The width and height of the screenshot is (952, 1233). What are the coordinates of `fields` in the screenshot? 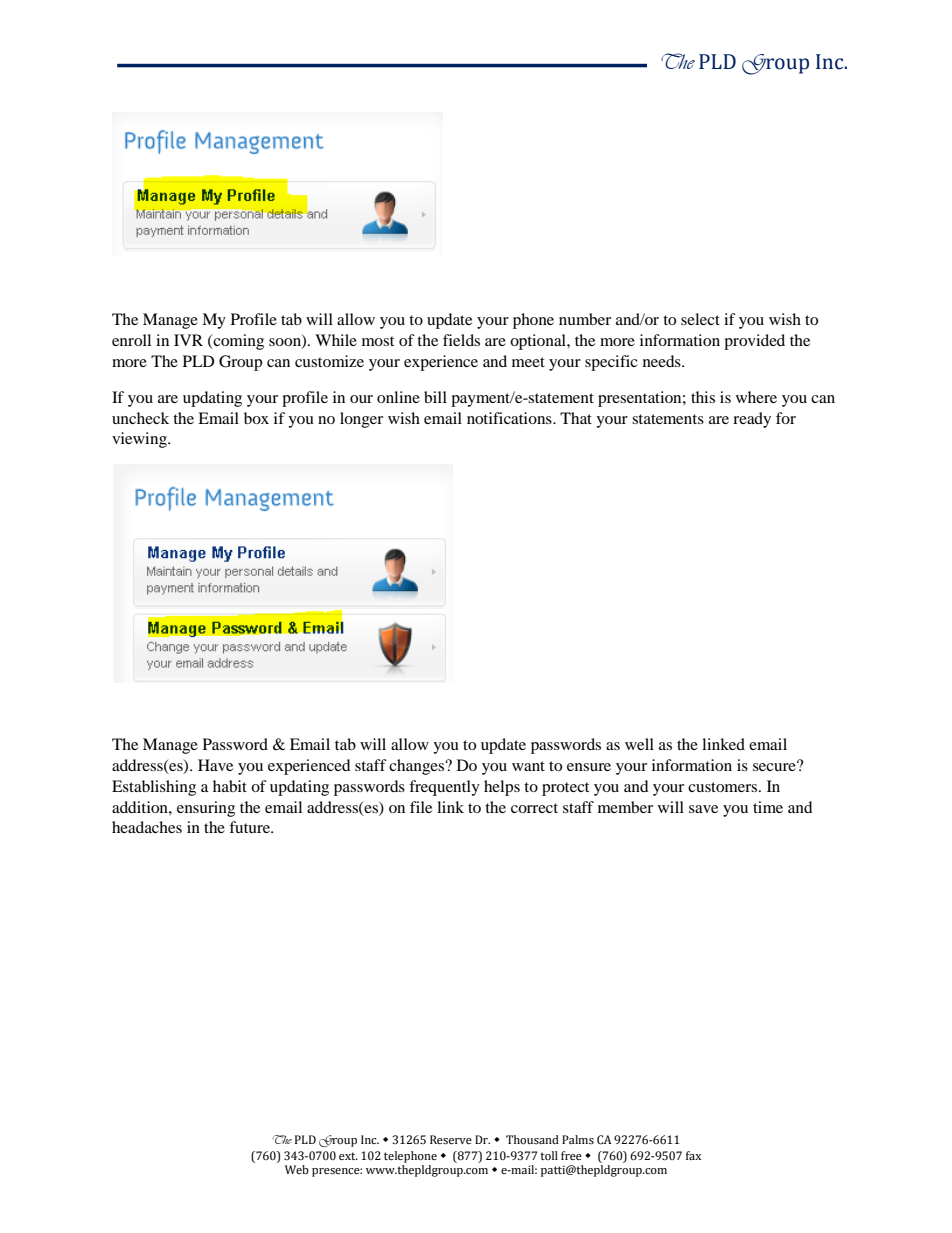 It's located at (461, 340).
